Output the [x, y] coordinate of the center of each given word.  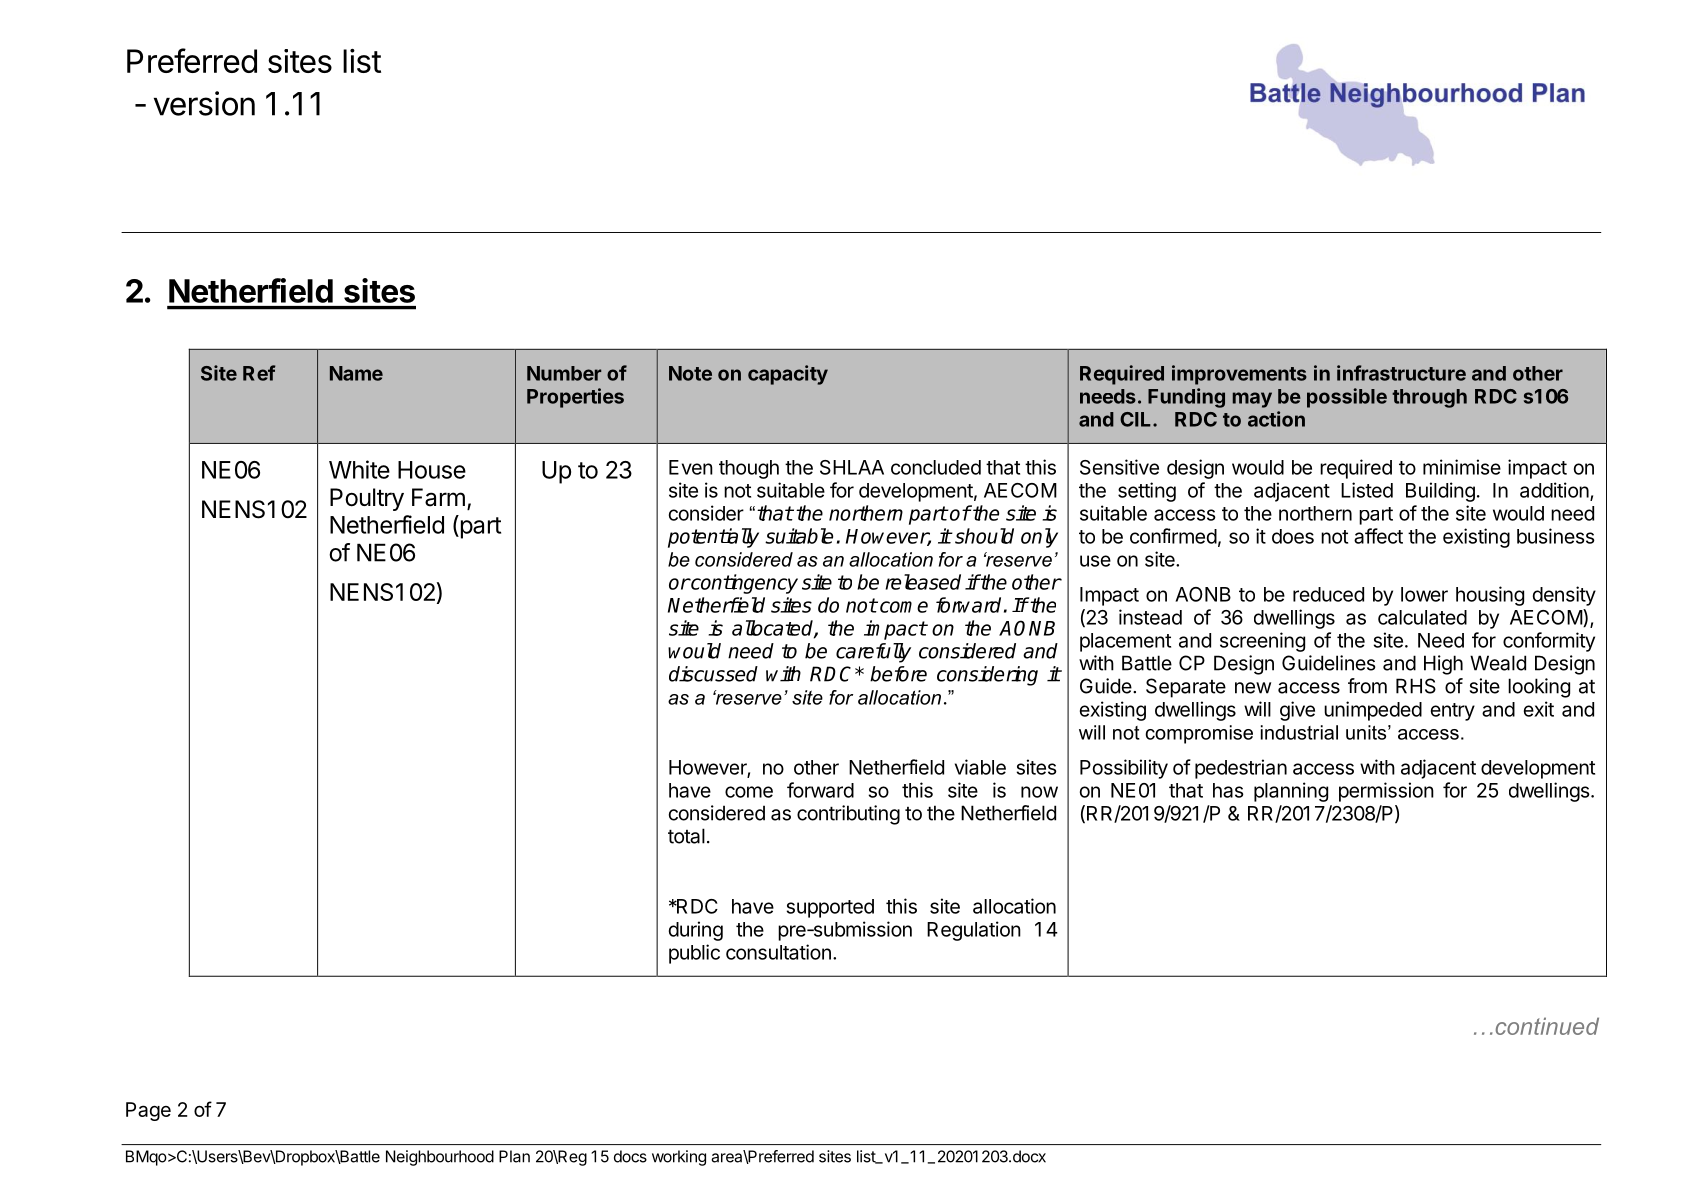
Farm [438, 497]
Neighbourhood [440, 1158]
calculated [1422, 617]
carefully [873, 653]
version [204, 103]
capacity [788, 375]
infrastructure [1401, 373]
